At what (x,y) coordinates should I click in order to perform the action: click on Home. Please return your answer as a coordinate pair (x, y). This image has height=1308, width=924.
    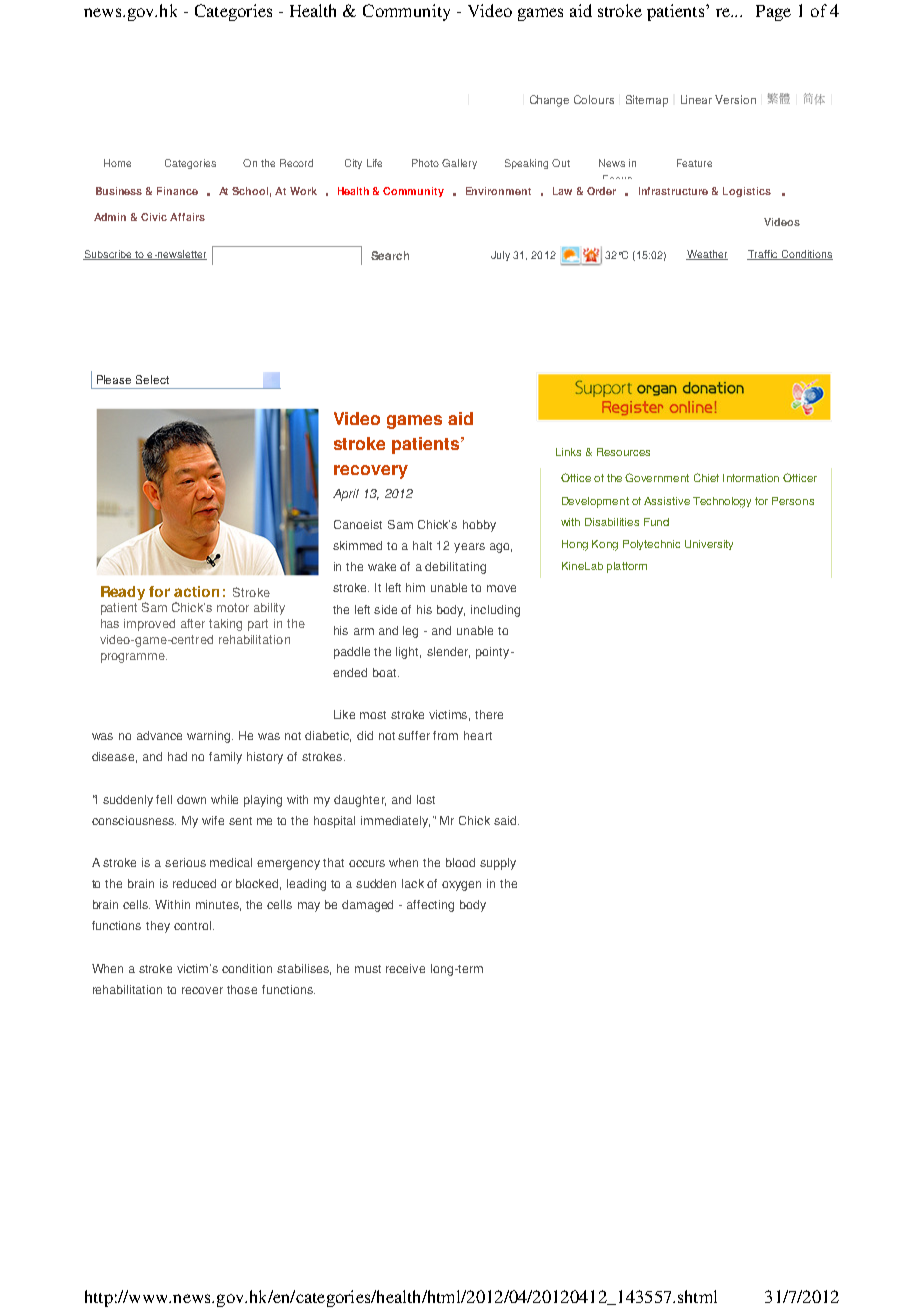
    Looking at the image, I should click on (117, 163).
